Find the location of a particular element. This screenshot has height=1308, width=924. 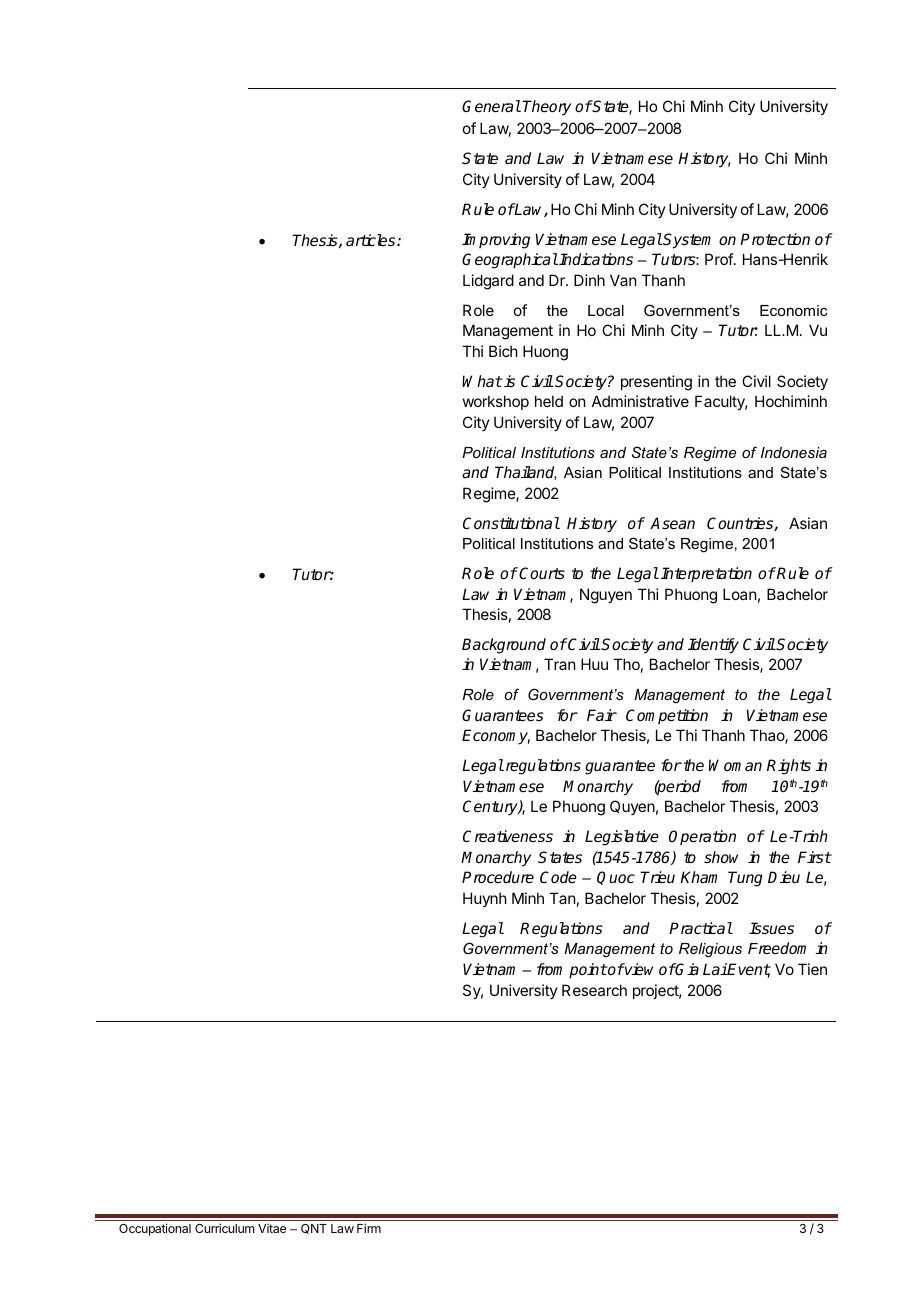

Indonesia is located at coordinates (794, 452).
